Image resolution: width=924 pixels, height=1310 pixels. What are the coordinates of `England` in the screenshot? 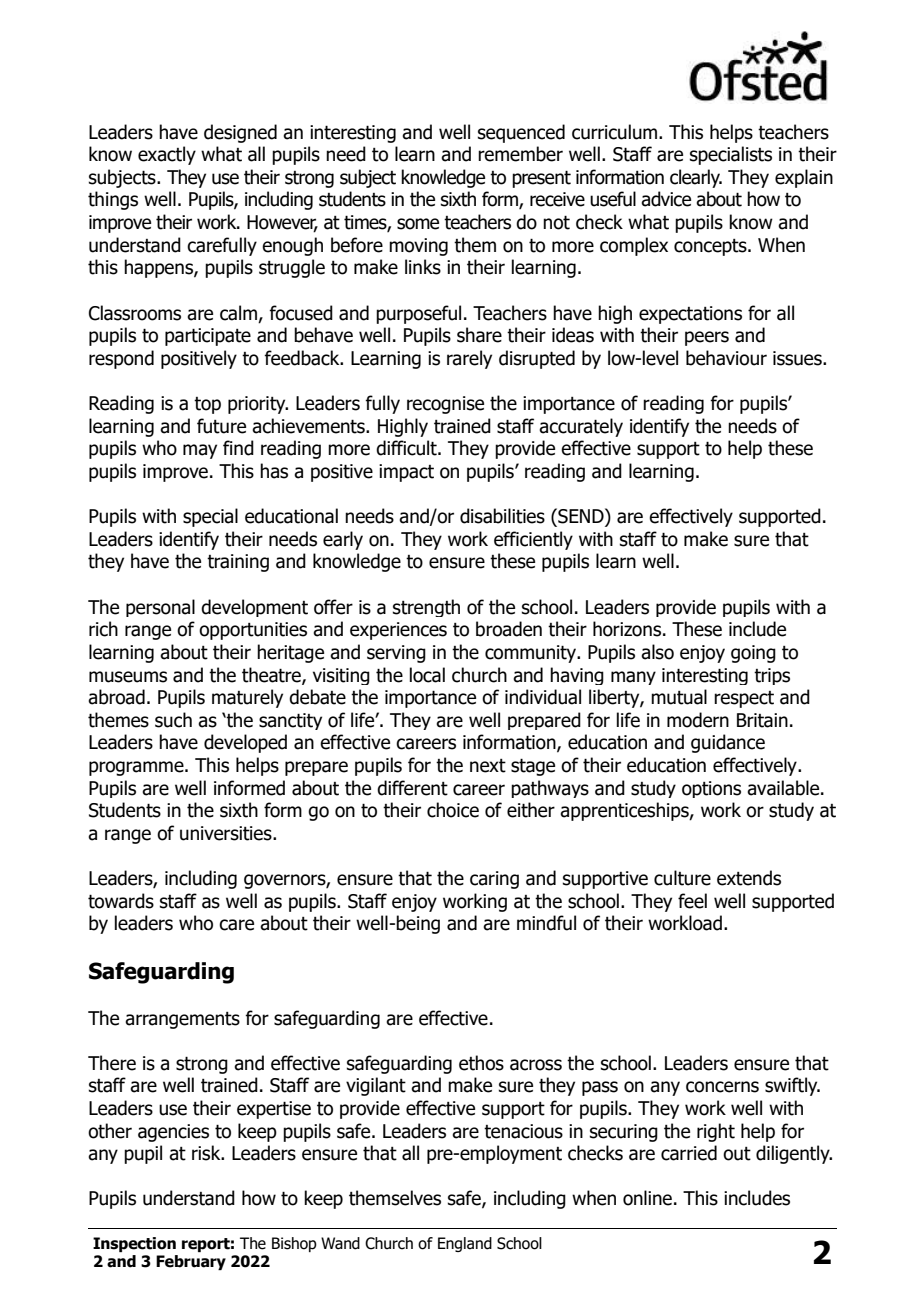 It's located at (465, 1244).
